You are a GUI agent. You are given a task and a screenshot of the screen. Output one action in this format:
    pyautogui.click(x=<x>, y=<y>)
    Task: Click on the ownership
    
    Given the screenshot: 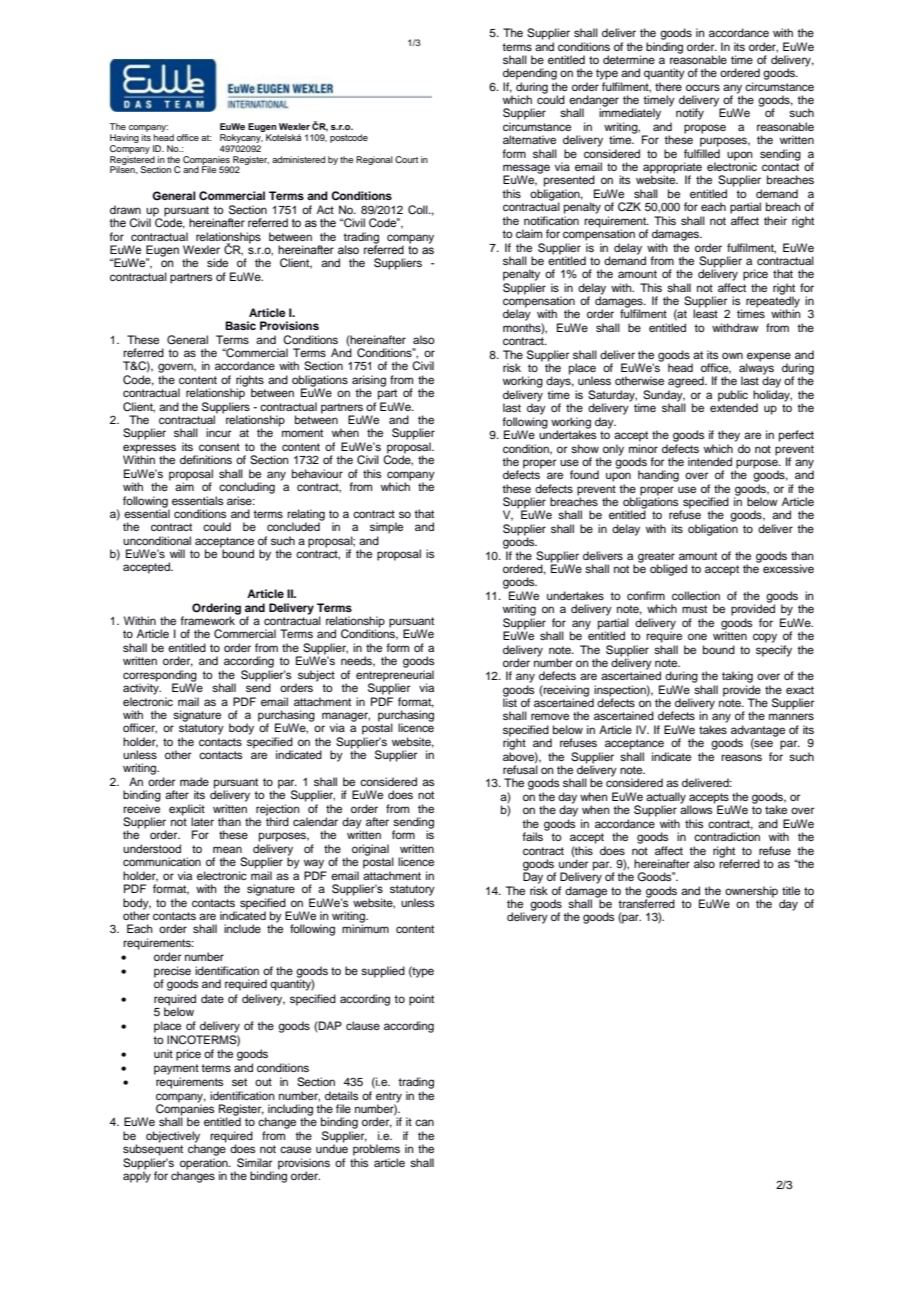 What is the action you would take?
    pyautogui.click(x=751, y=893)
